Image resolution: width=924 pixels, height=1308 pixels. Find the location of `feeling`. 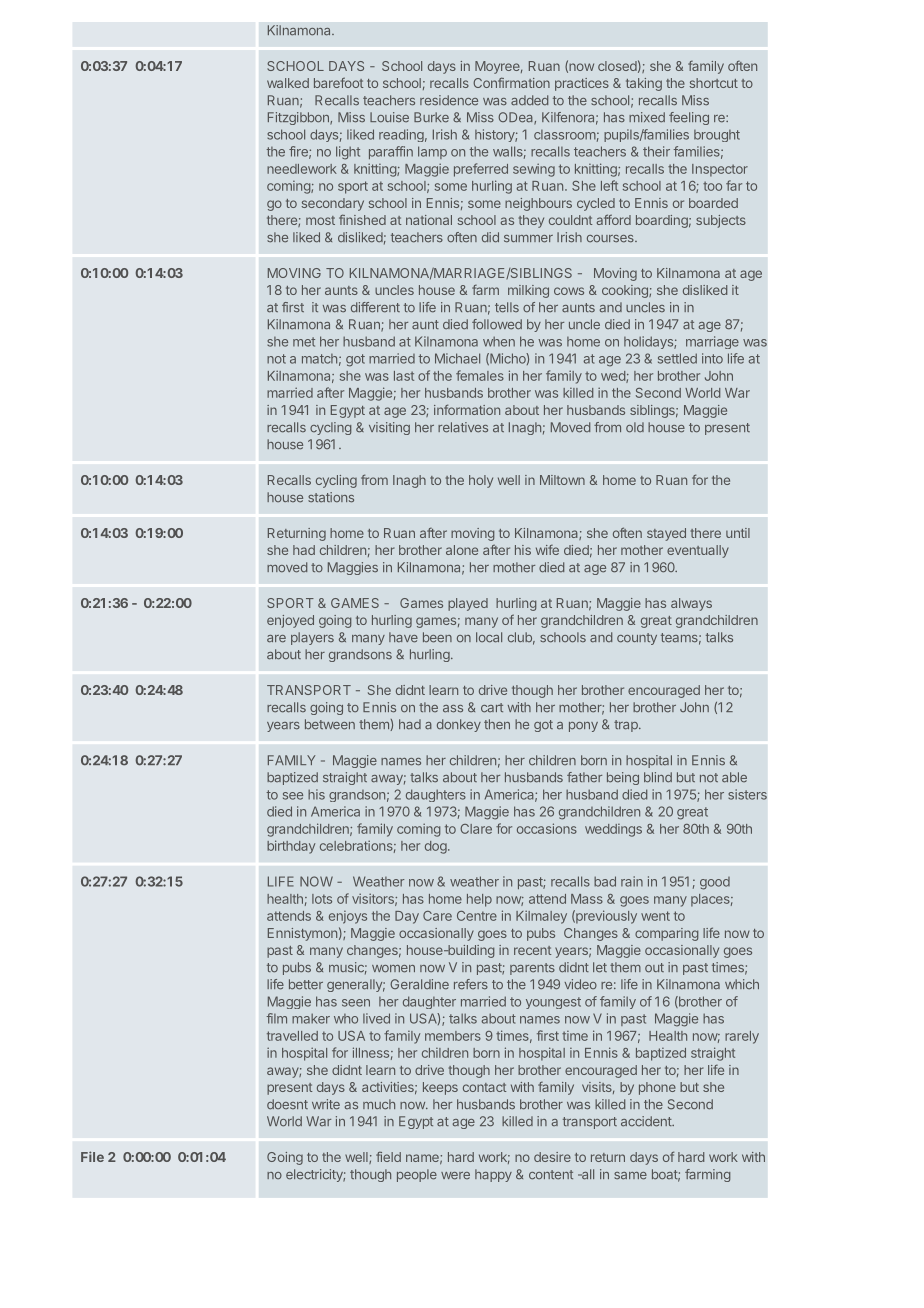

feeling is located at coordinates (689, 118).
